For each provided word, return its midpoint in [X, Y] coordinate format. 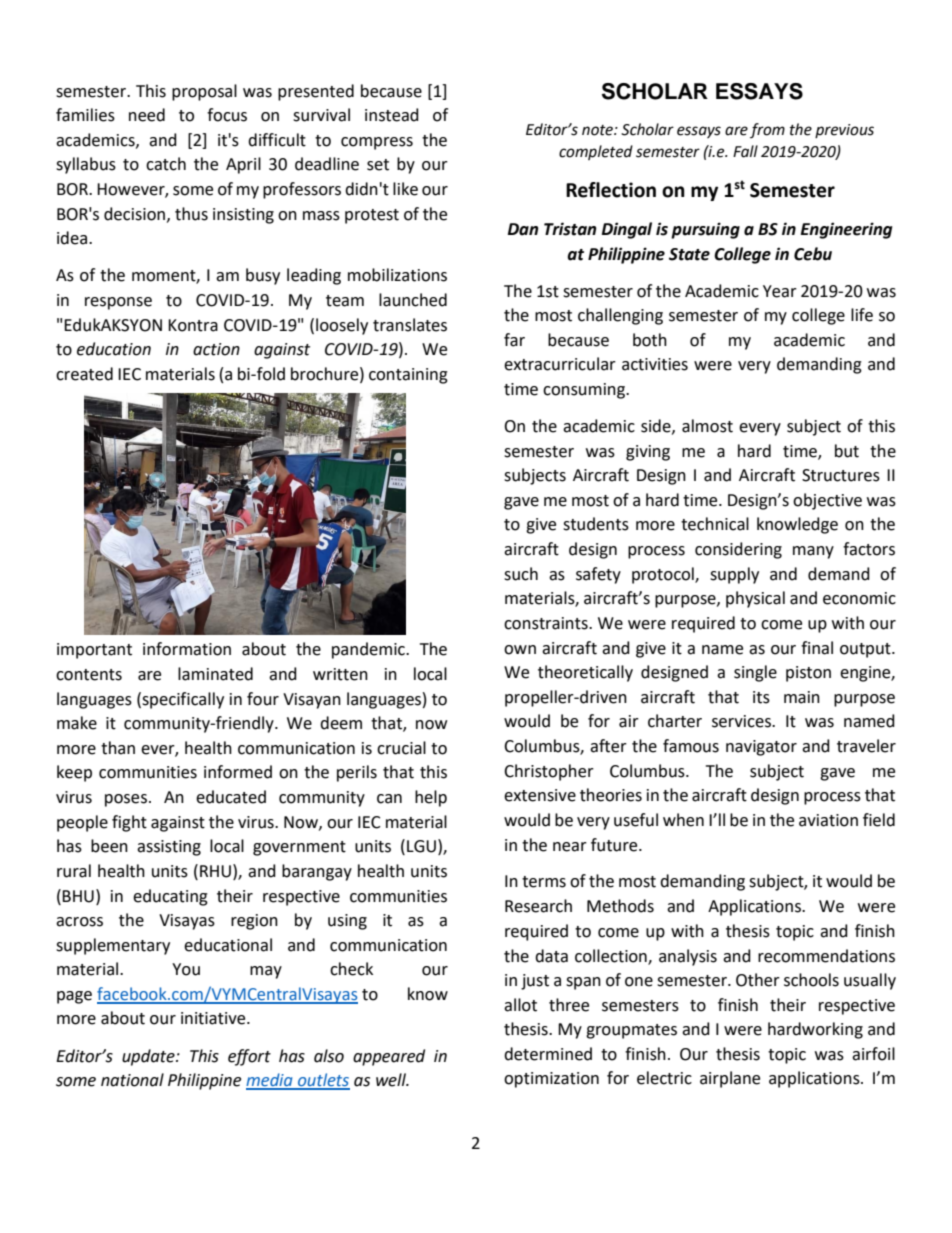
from [767, 130]
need [147, 115]
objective [827, 501]
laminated [215, 674]
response [118, 303]
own [520, 650]
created [84, 374]
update [149, 1057]
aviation [828, 820]
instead [392, 115]
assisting [169, 848]
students [596, 524]
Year [780, 291]
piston [808, 674]
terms [544, 882]
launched [413, 300]
